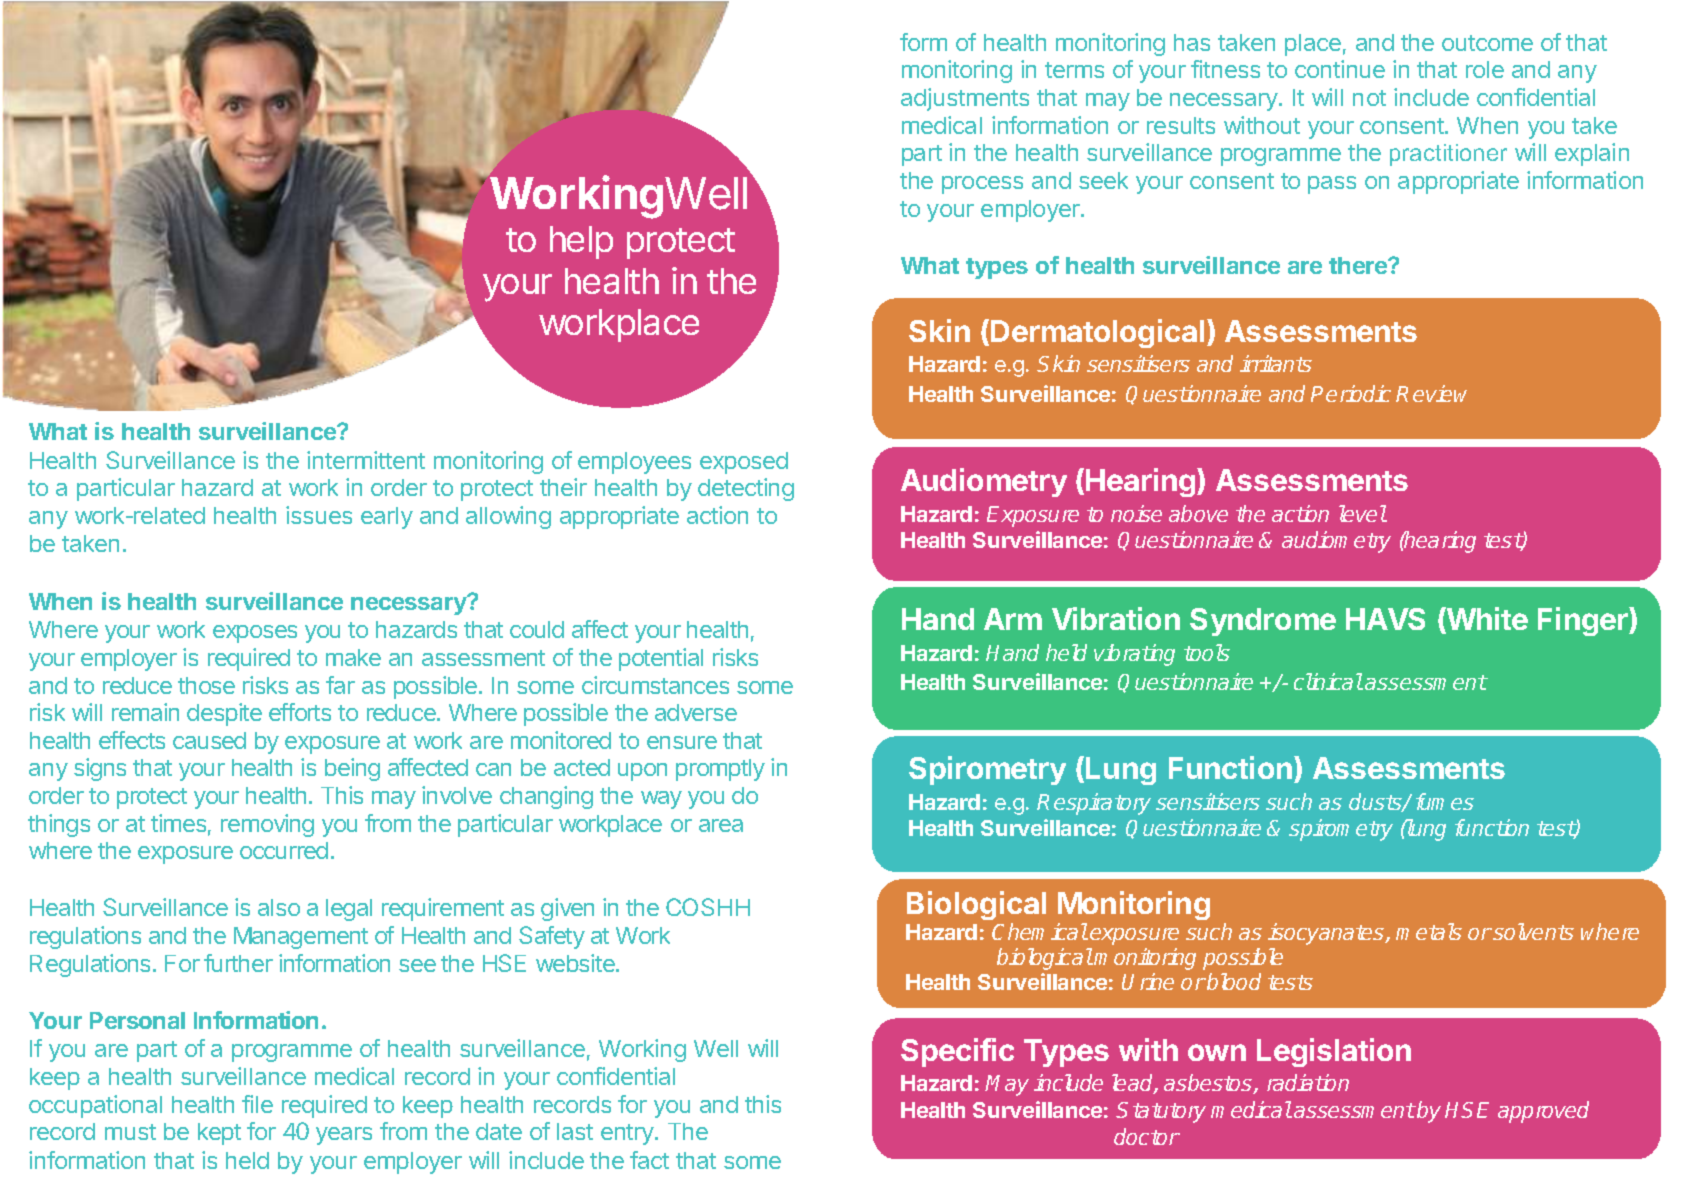 This screenshot has height=1192, width=1686. What do you see at coordinates (628, 1134) in the screenshot?
I see `entry` at bounding box center [628, 1134].
